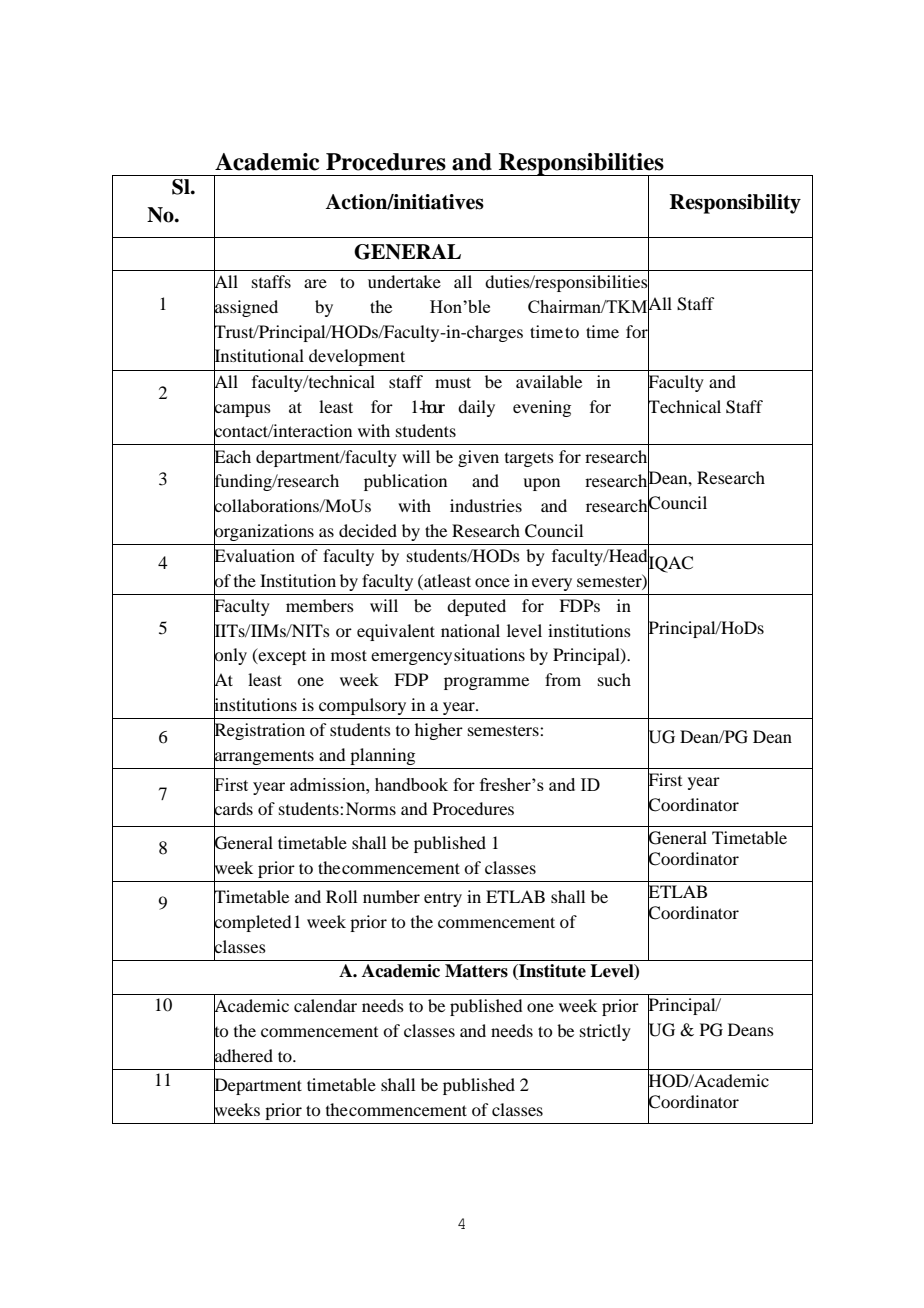  I want to click on industries, so click(486, 505).
